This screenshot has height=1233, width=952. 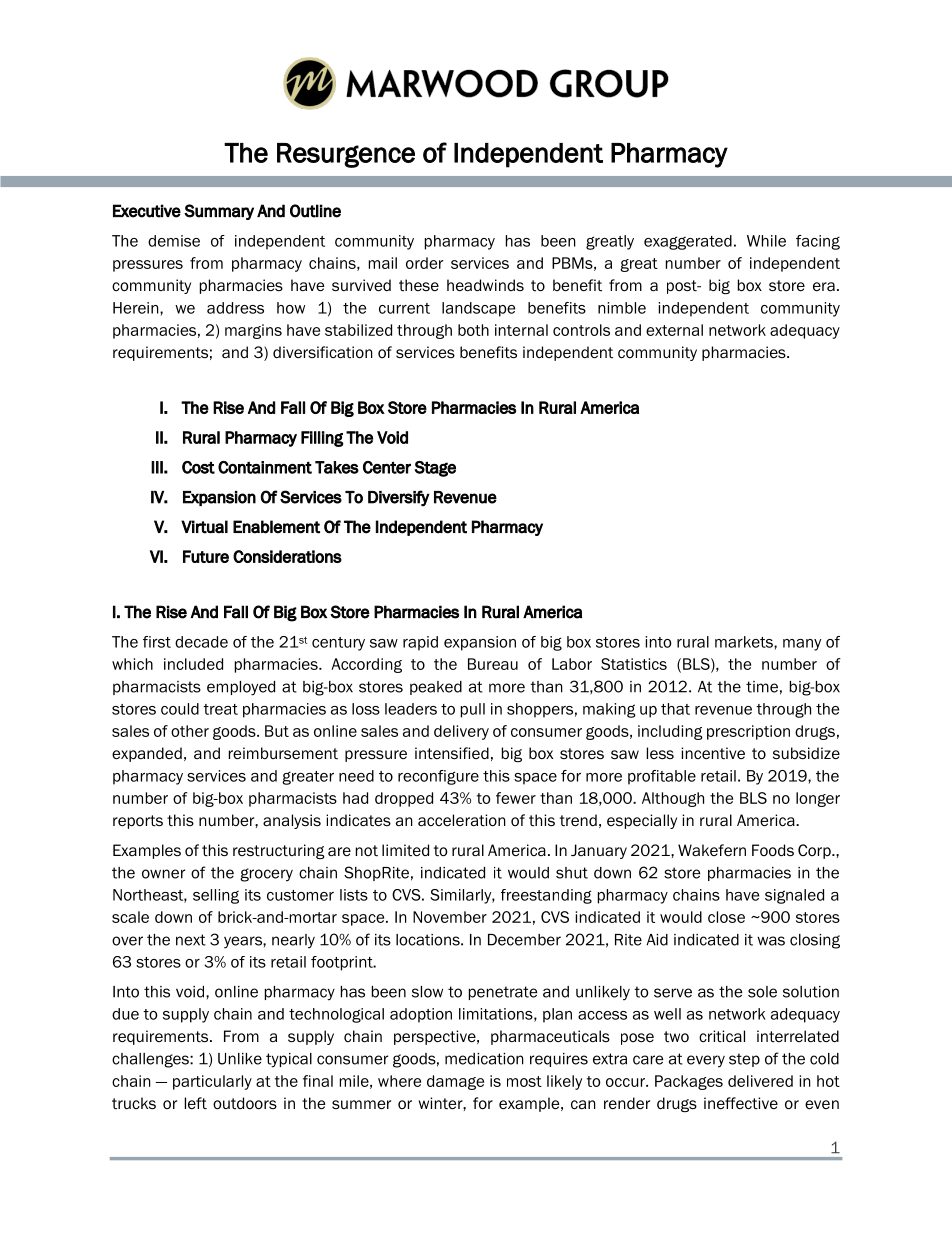 What do you see at coordinates (435, 469) in the screenshot?
I see `Stage` at bounding box center [435, 469].
